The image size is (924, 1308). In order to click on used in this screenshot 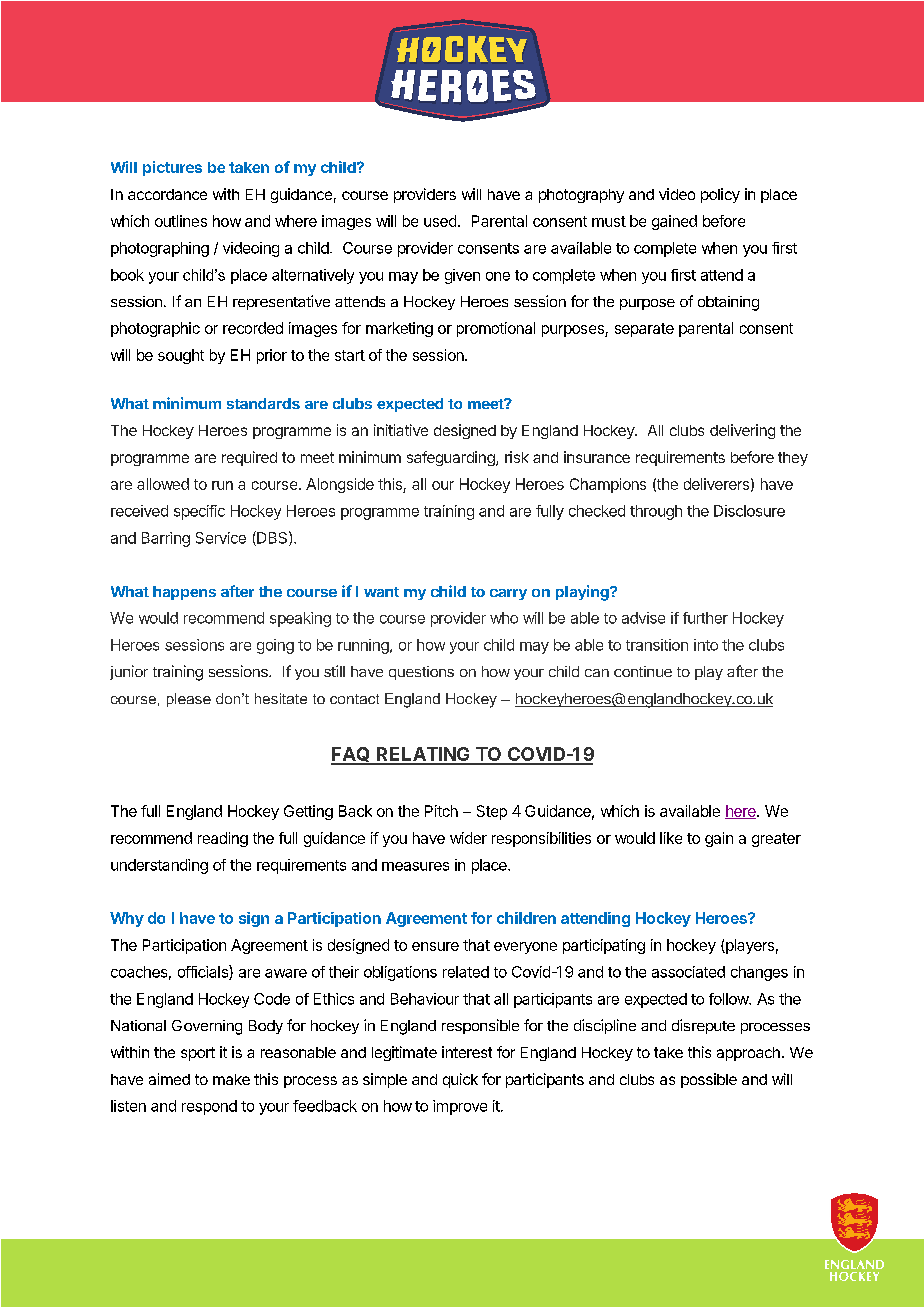, I will do `click(440, 221)`.
